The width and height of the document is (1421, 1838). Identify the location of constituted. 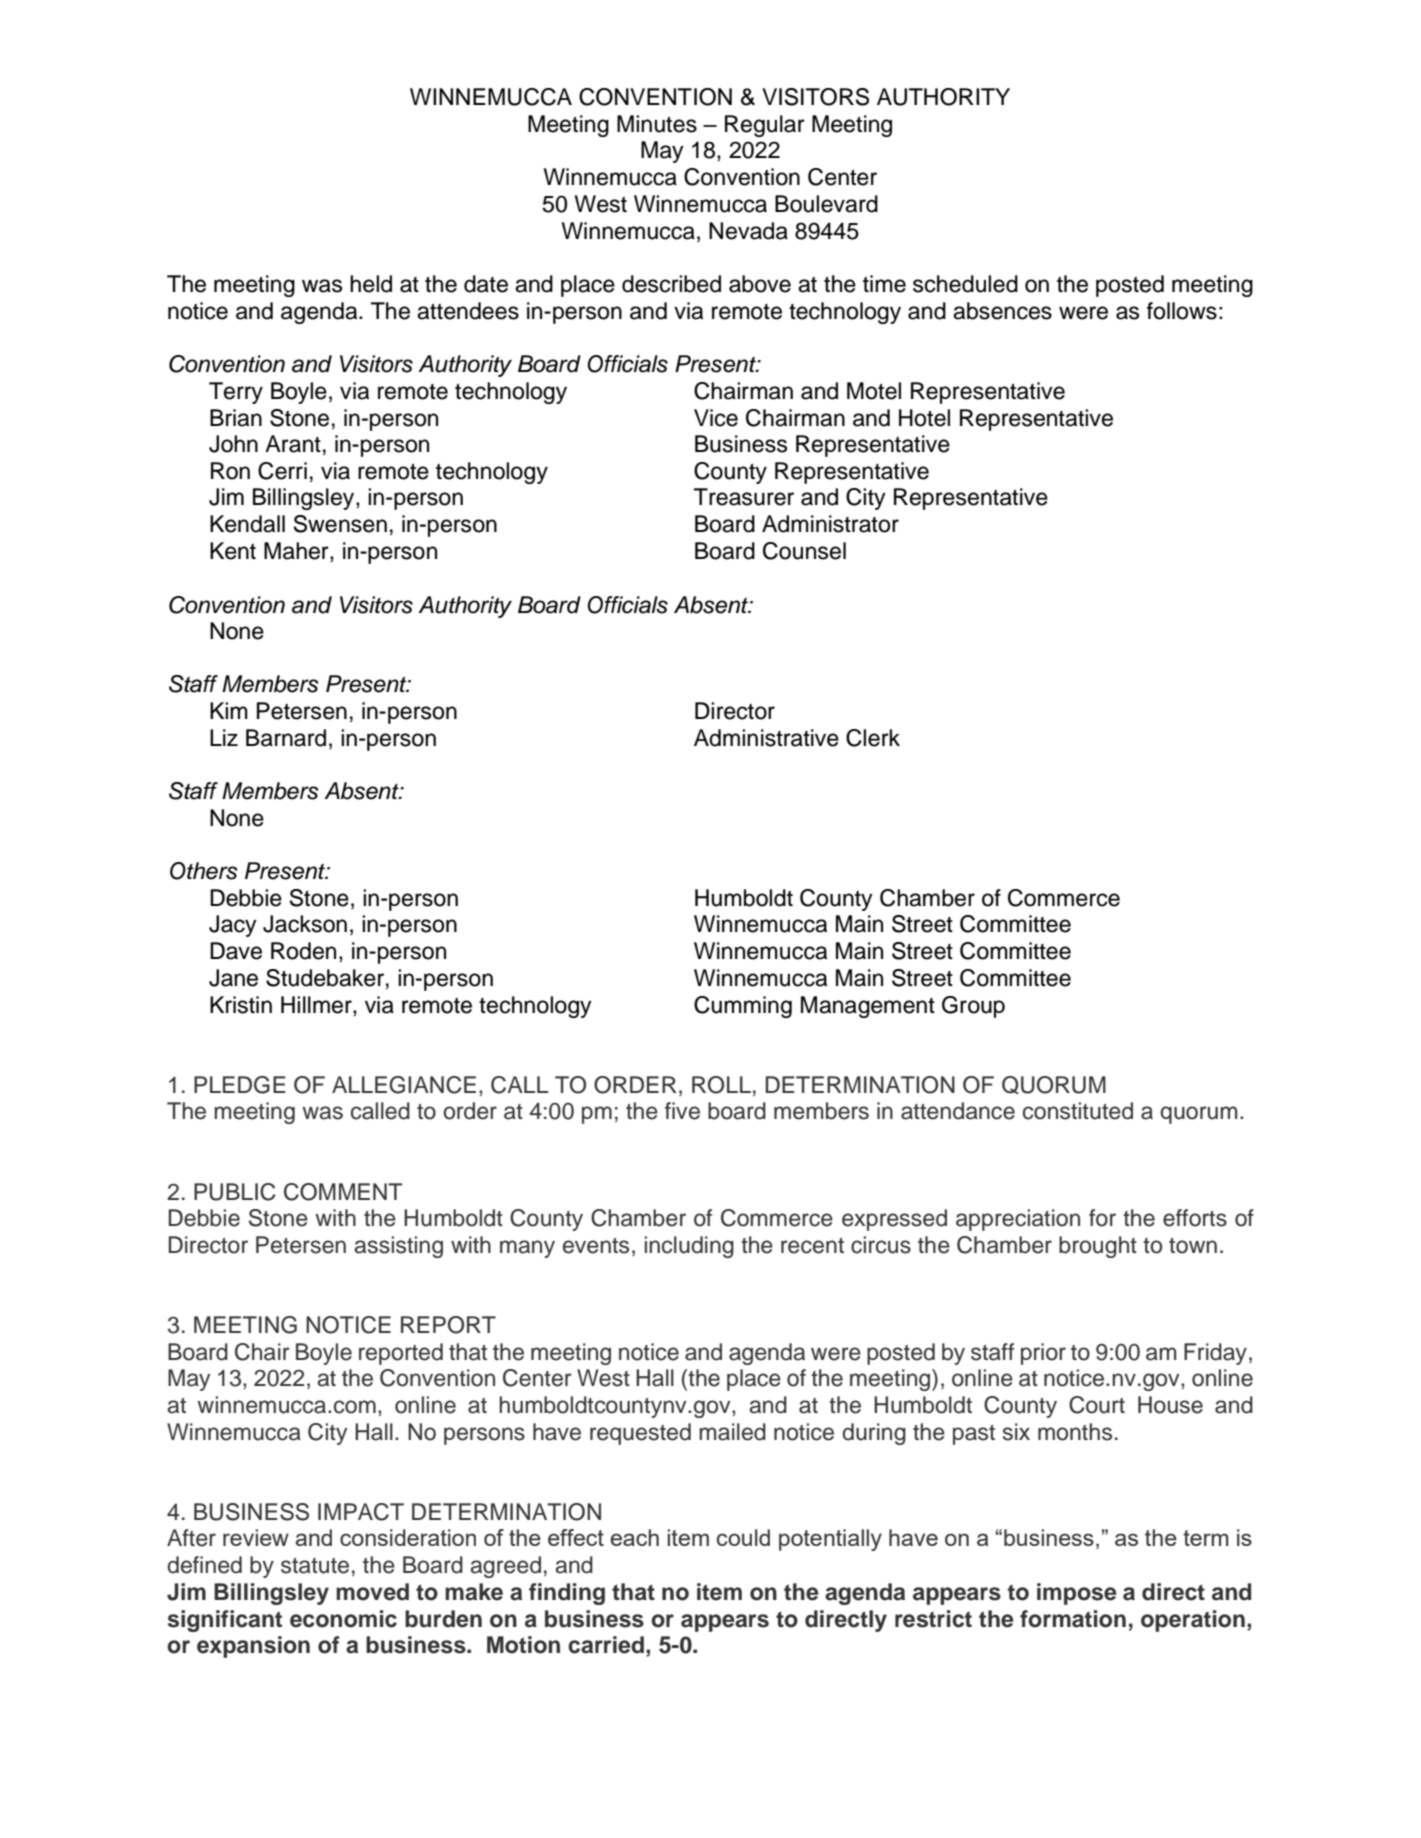
(1078, 1111).
